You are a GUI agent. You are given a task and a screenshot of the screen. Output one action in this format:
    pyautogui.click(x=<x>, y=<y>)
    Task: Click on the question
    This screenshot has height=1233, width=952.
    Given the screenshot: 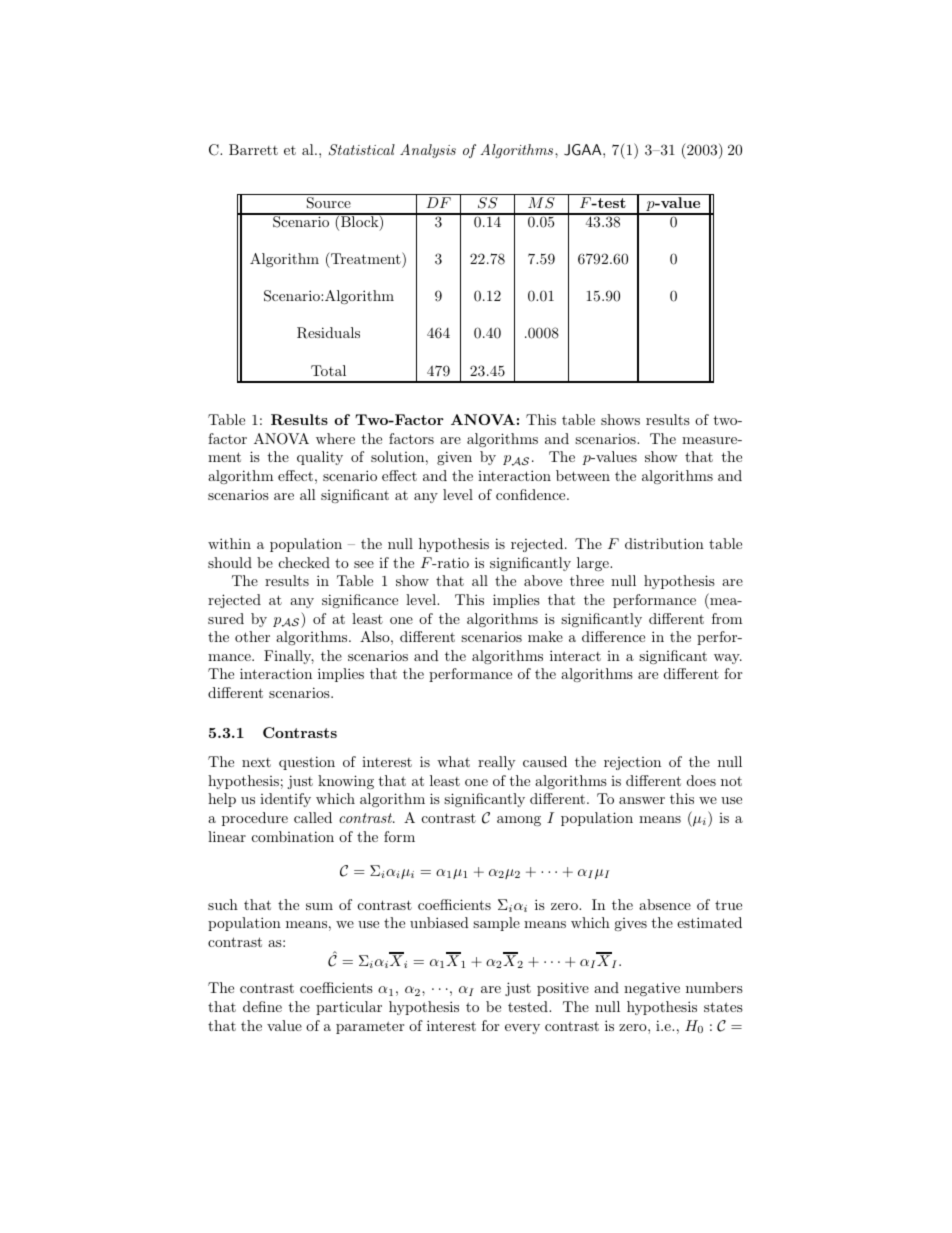 What is the action you would take?
    pyautogui.click(x=307, y=763)
